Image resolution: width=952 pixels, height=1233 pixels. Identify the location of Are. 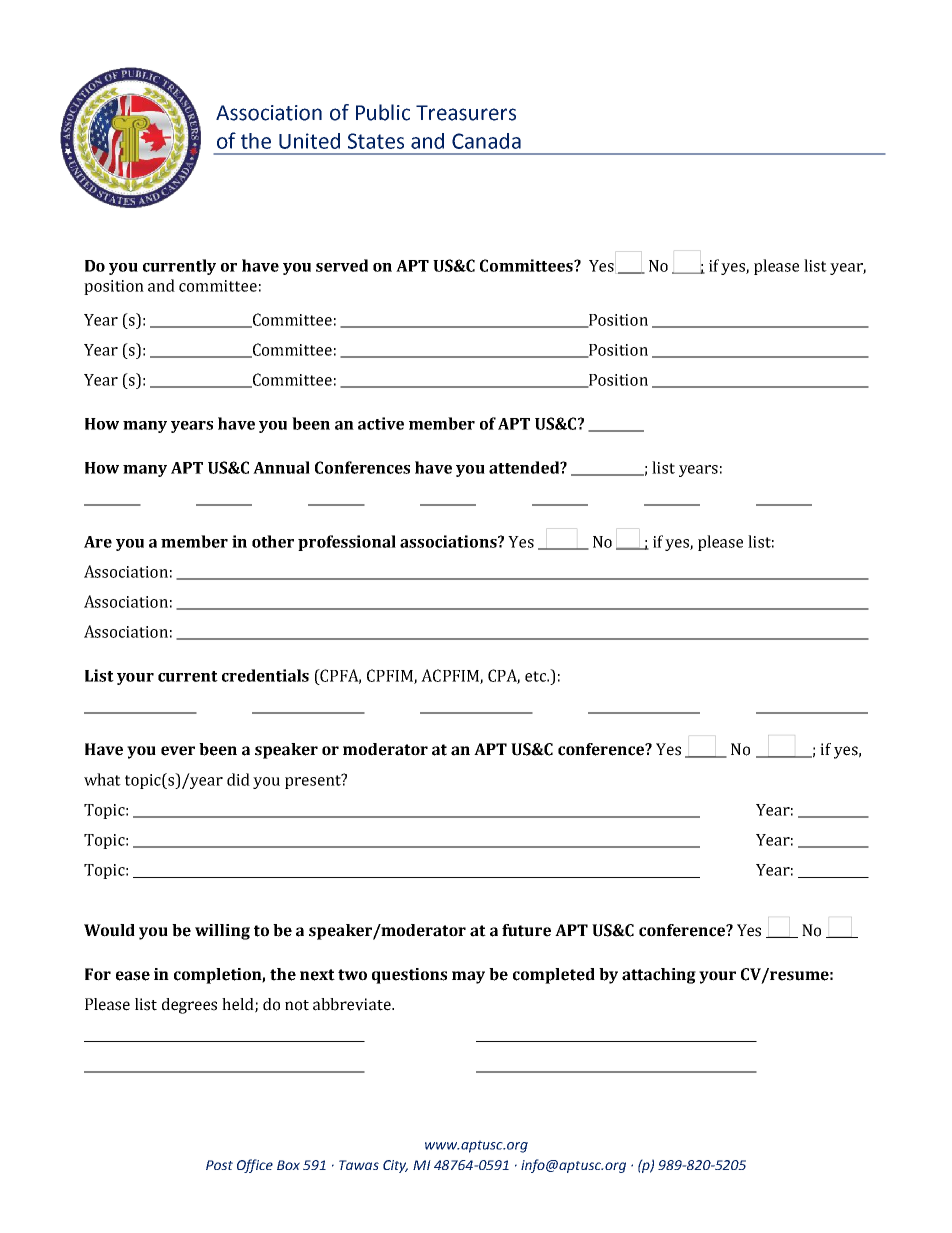
(98, 542).
